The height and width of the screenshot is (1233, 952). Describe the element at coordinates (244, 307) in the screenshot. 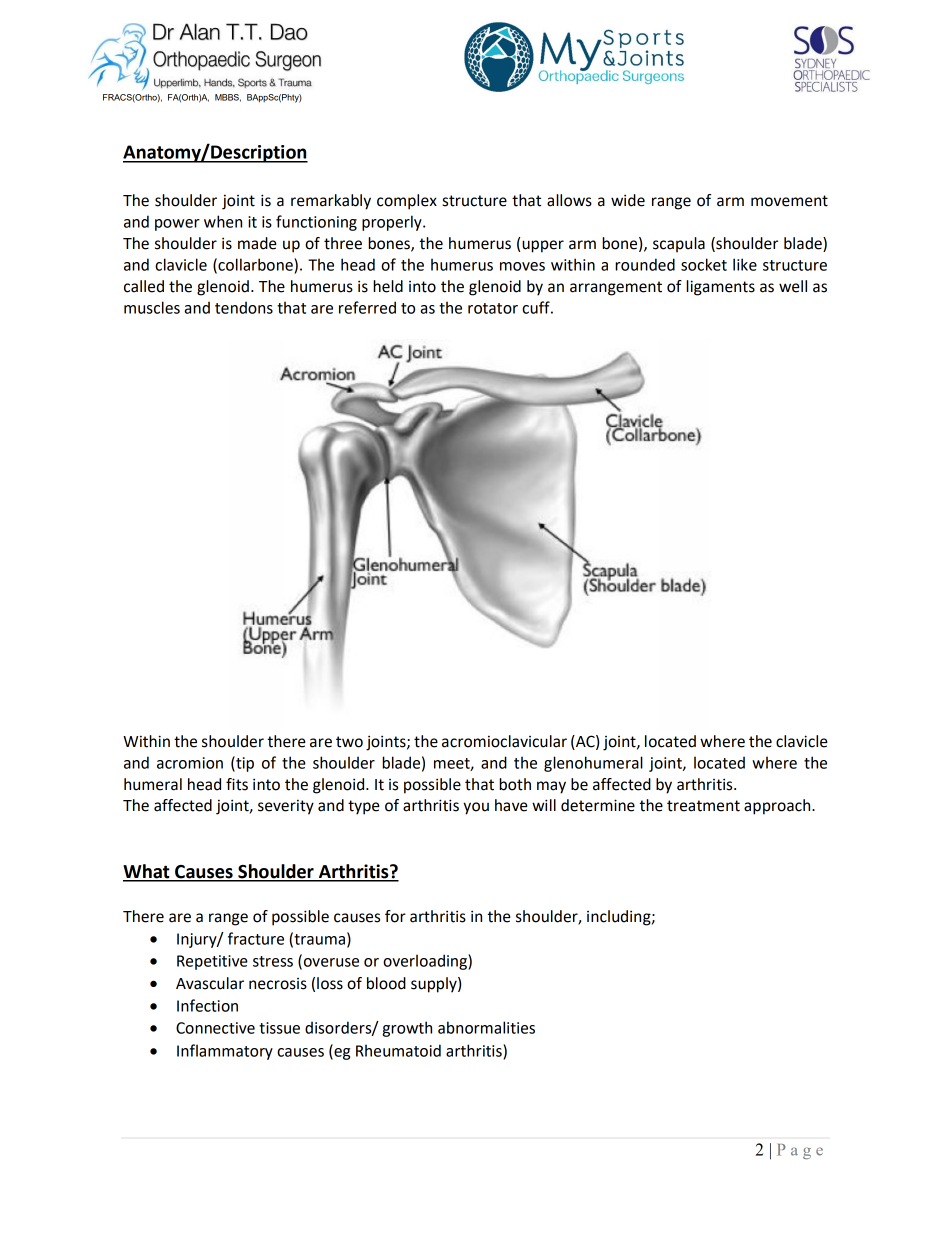

I see `tendons` at that location.
